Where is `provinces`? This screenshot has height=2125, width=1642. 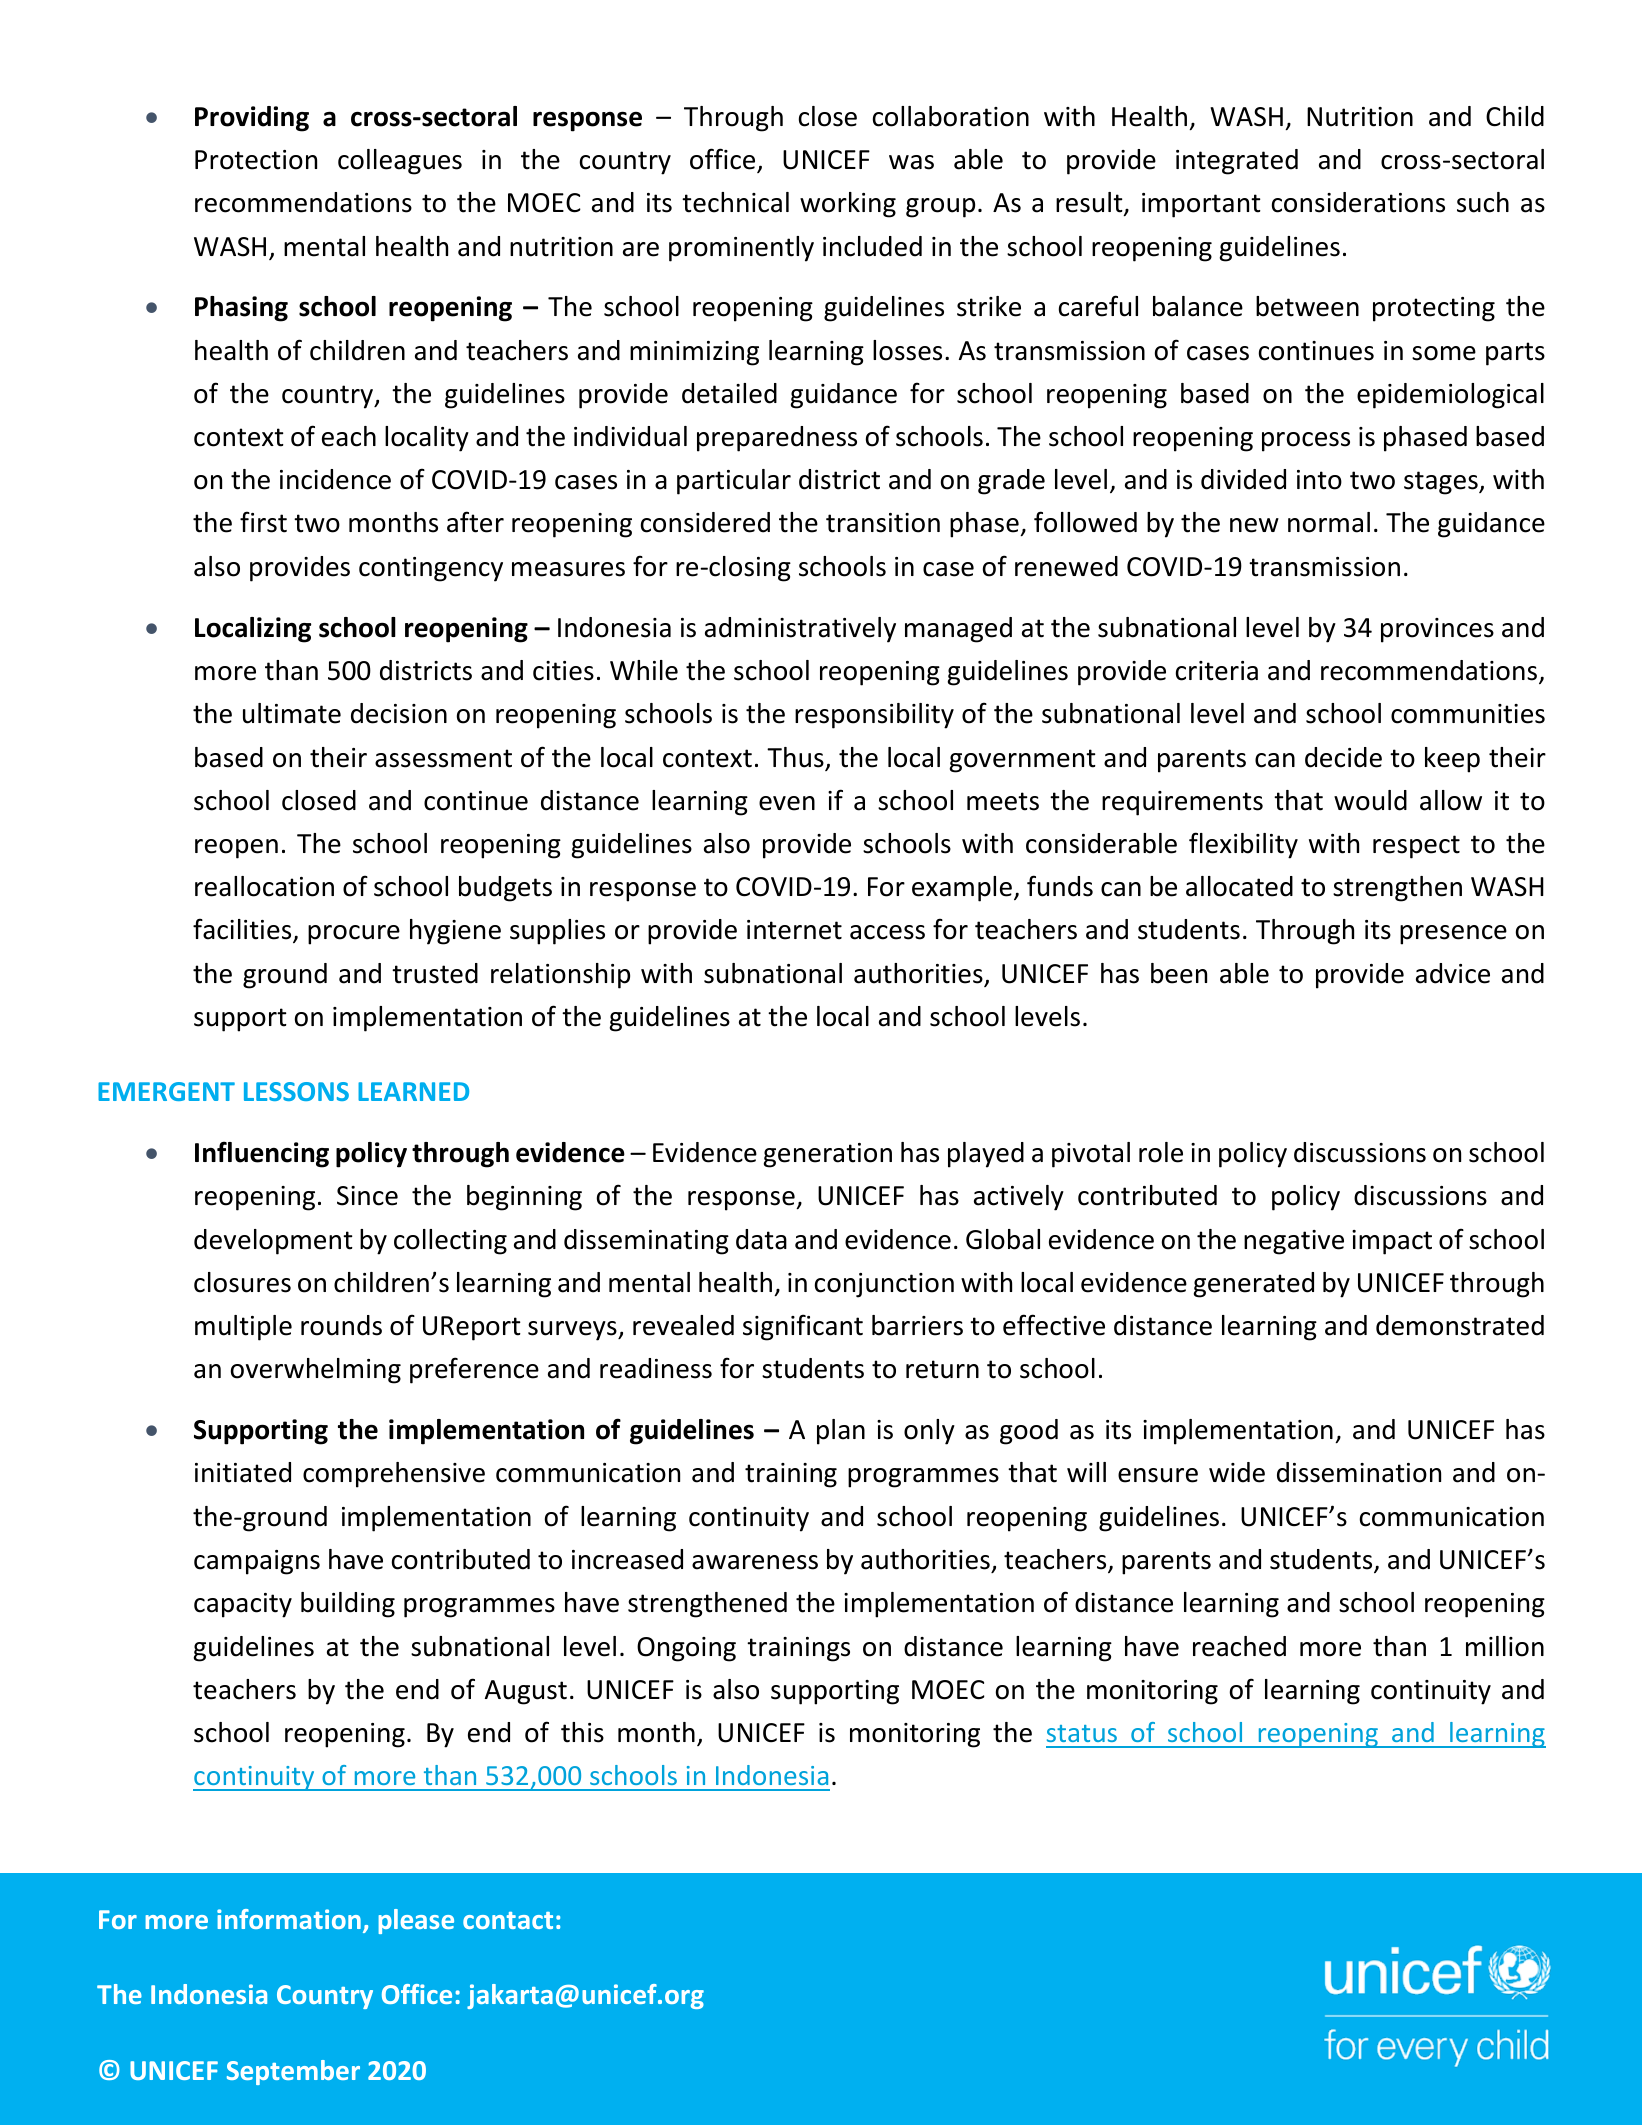
provinces is located at coordinates (1437, 630).
